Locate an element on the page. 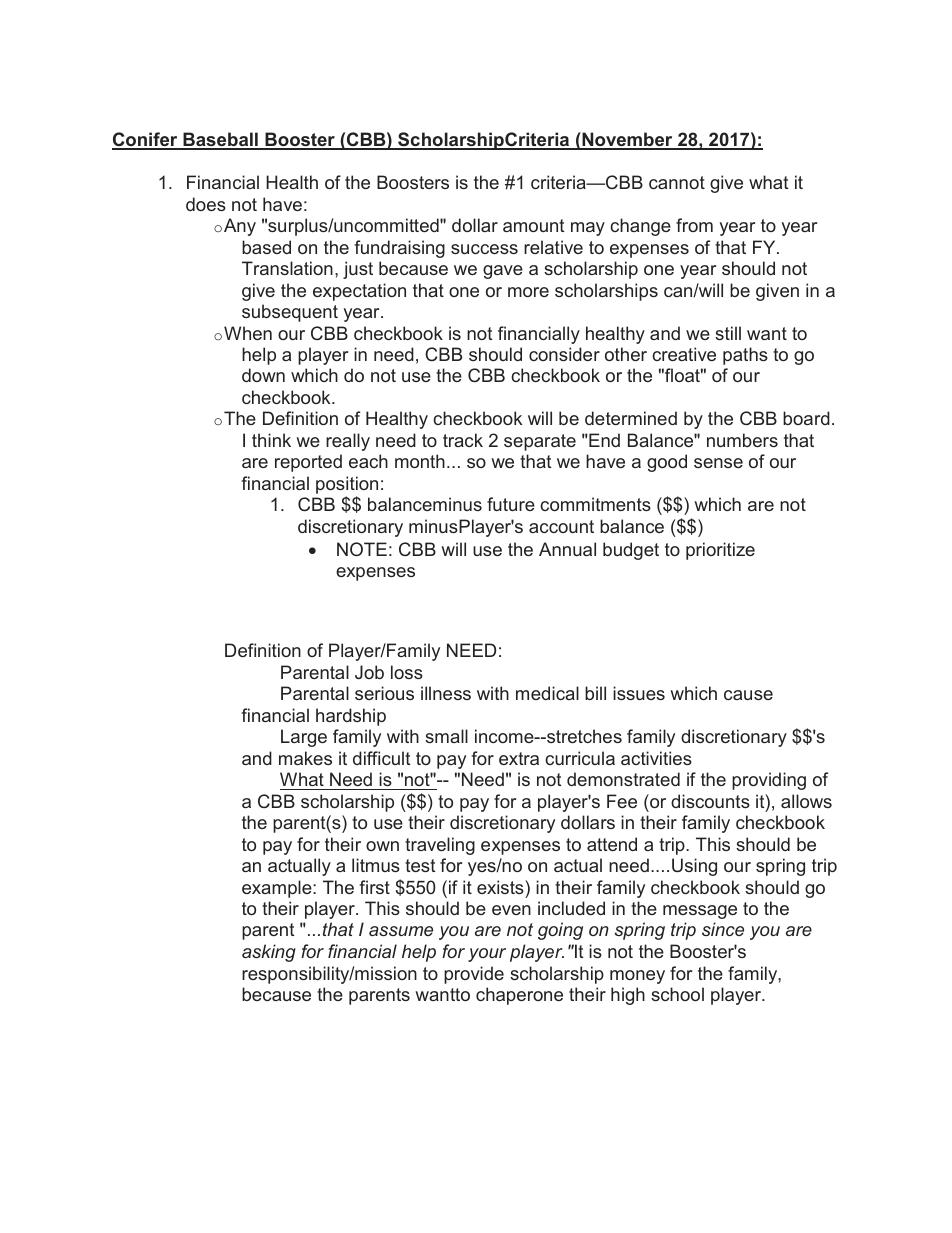 This document has width=952, height=1233. Baseball is located at coordinates (220, 140).
